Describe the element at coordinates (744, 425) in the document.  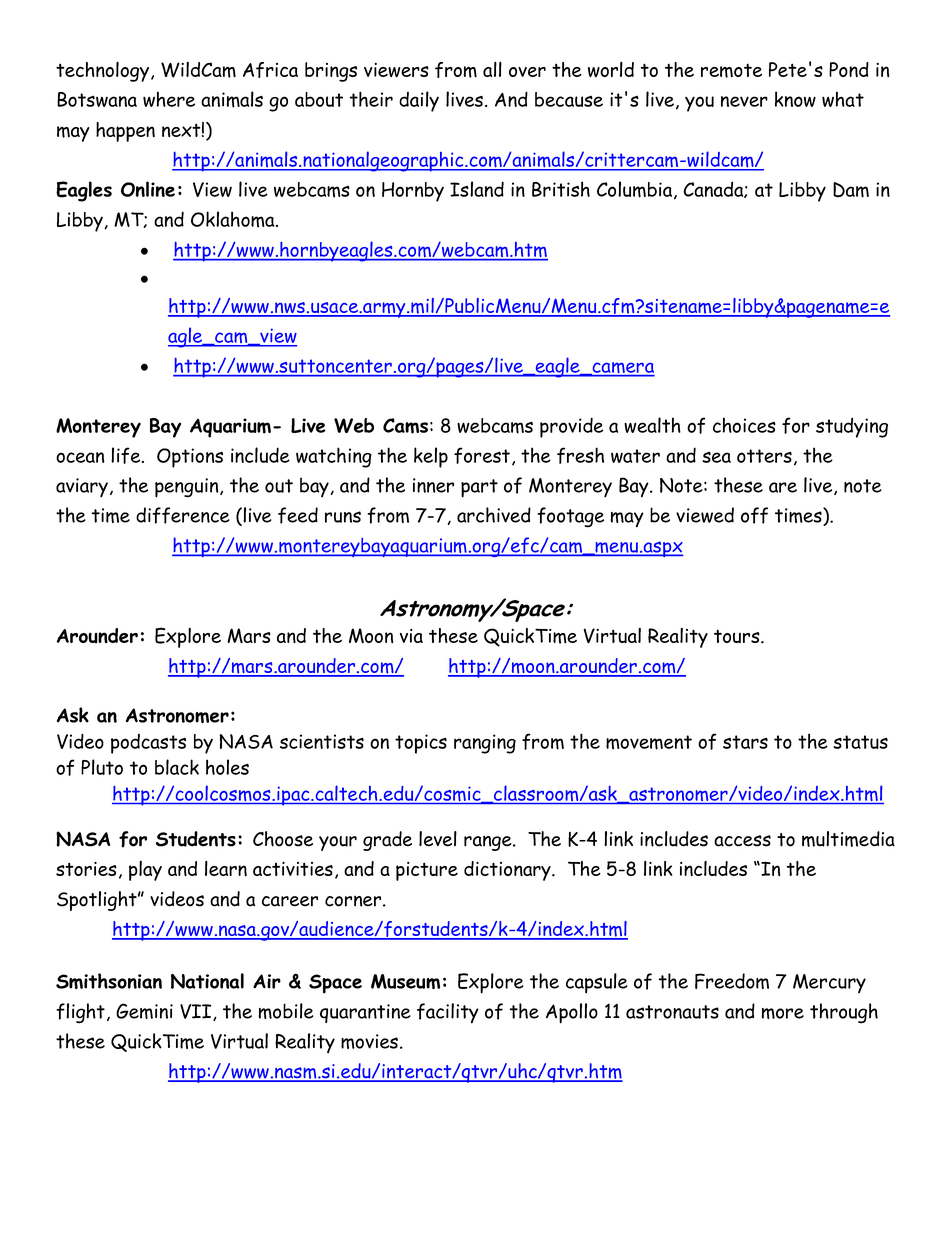
I see `choices` at that location.
